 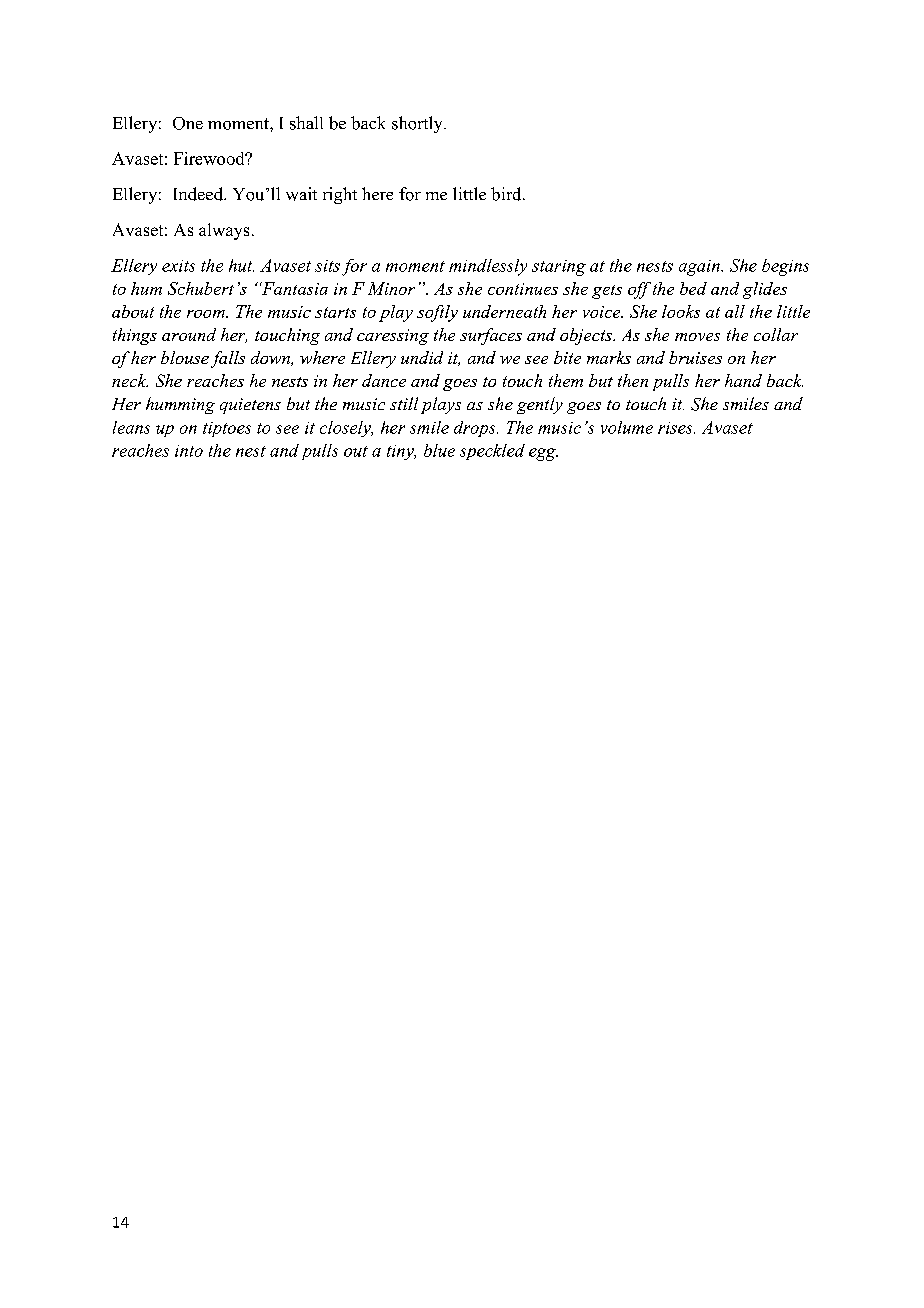 What do you see at coordinates (507, 194) in the screenshot?
I see `bird` at bounding box center [507, 194].
